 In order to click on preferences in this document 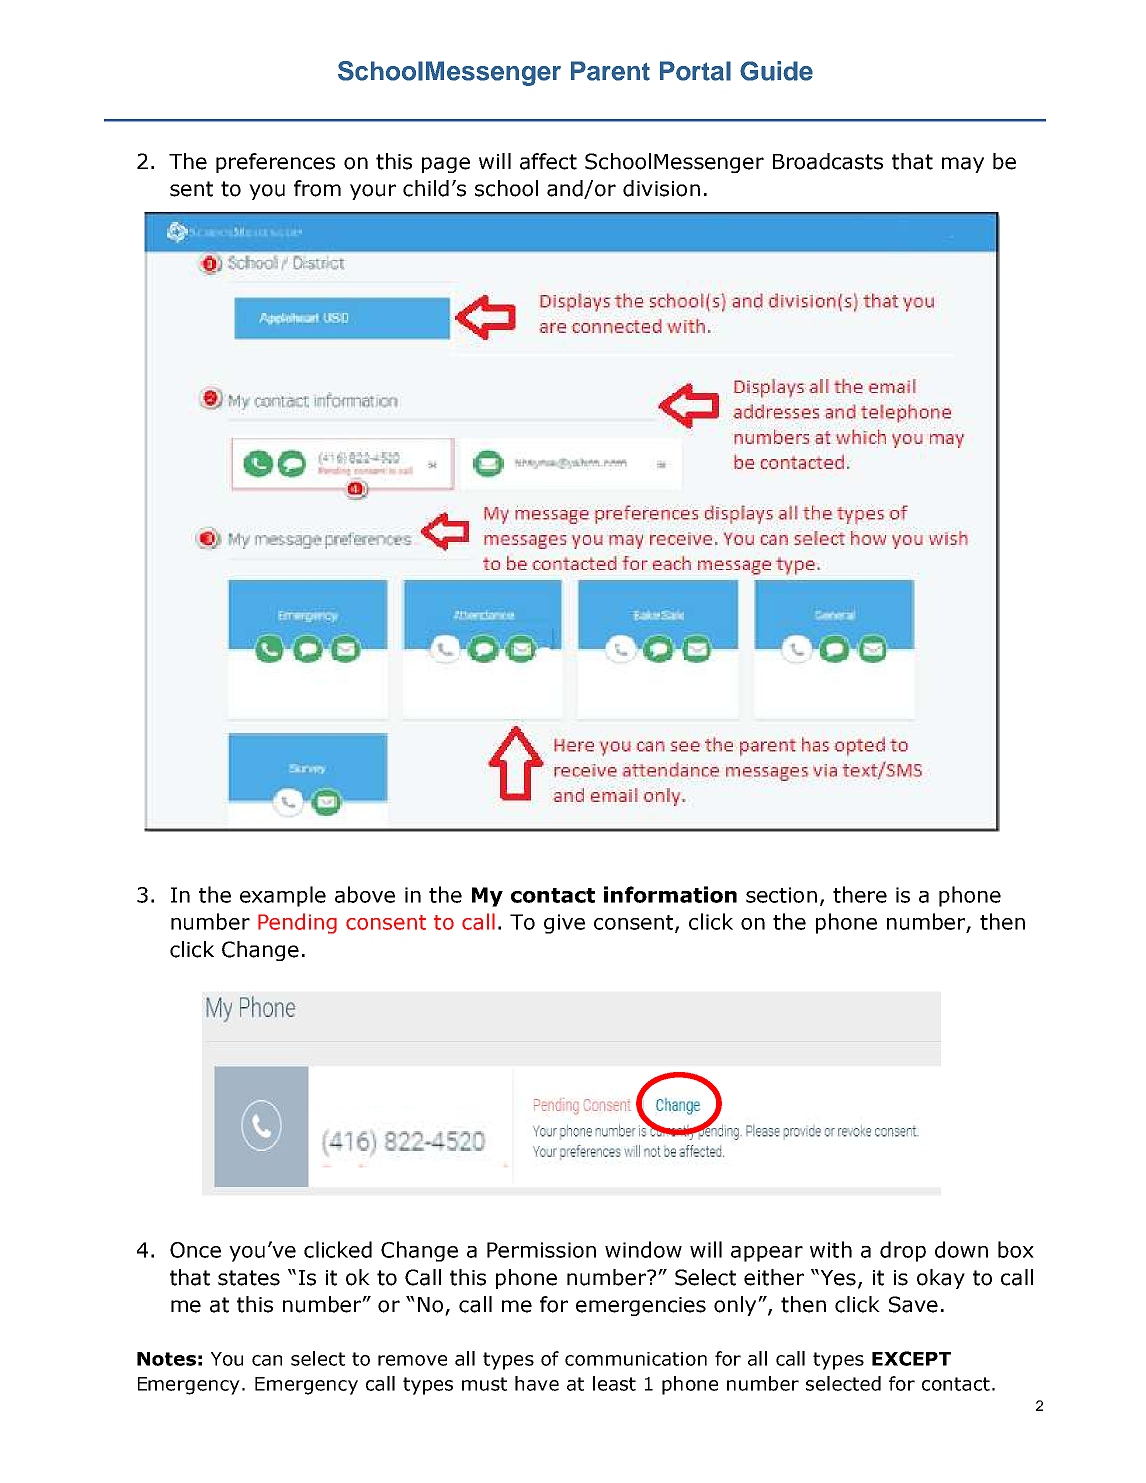, I will do `click(275, 163)`.
